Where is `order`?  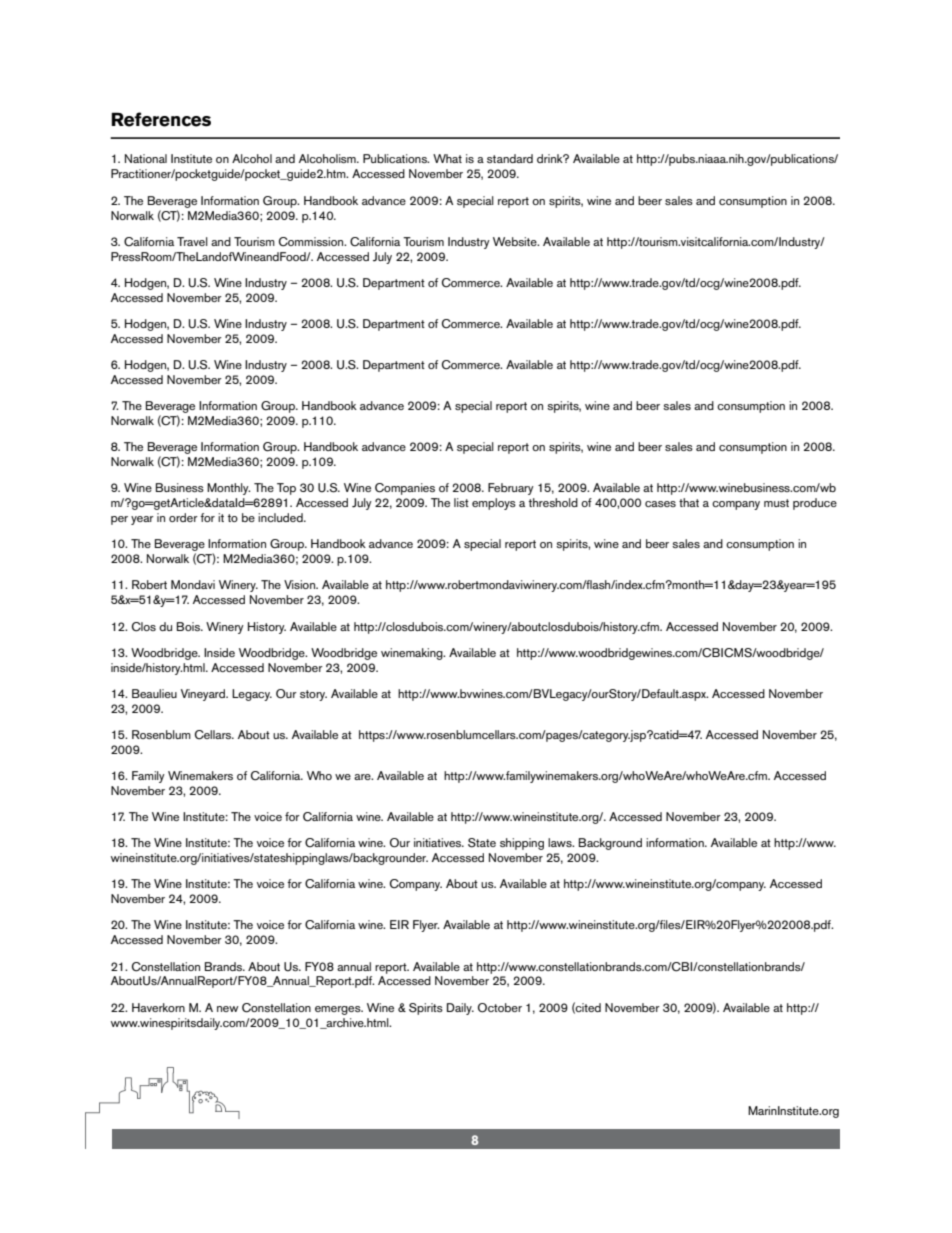 order is located at coordinates (183, 517).
